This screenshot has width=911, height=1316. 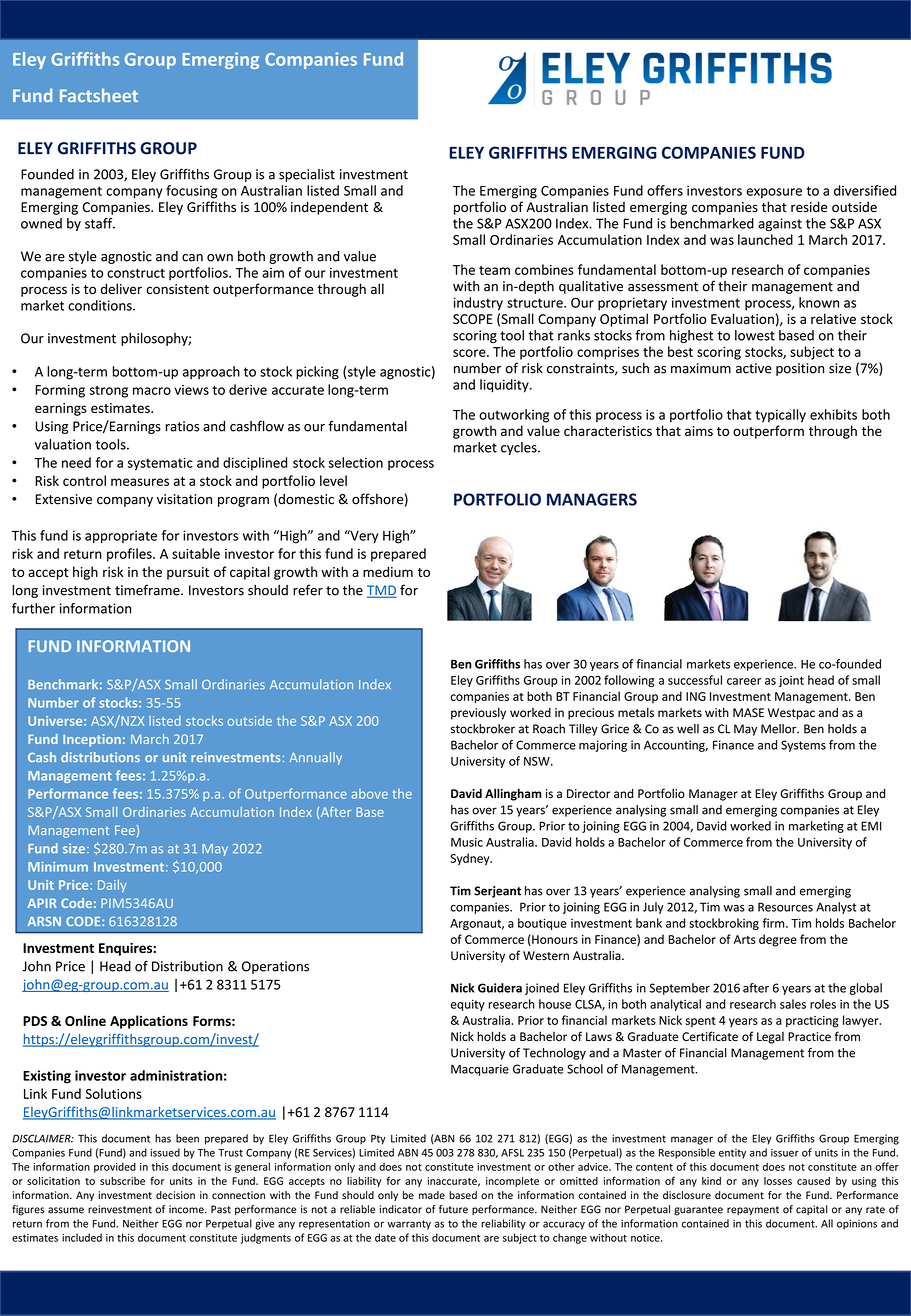 I want to click on Inception, so click(x=92, y=740).
